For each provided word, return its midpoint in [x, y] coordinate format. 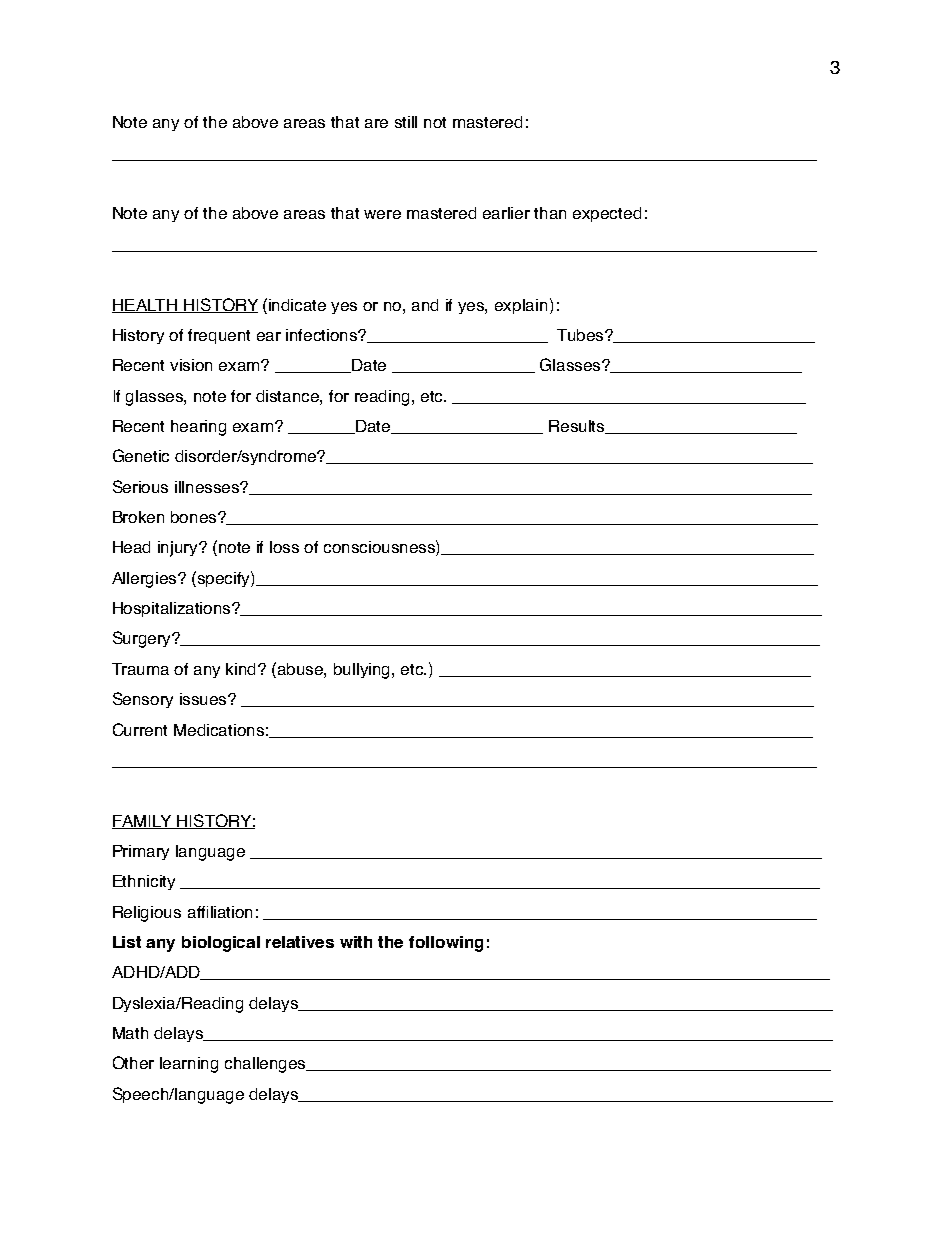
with [356, 942]
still [406, 122]
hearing [198, 428]
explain [523, 306]
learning [189, 1065]
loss [284, 547]
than [550, 213]
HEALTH [145, 306]
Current [140, 729]
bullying [363, 671]
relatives [300, 942]
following [446, 944]
